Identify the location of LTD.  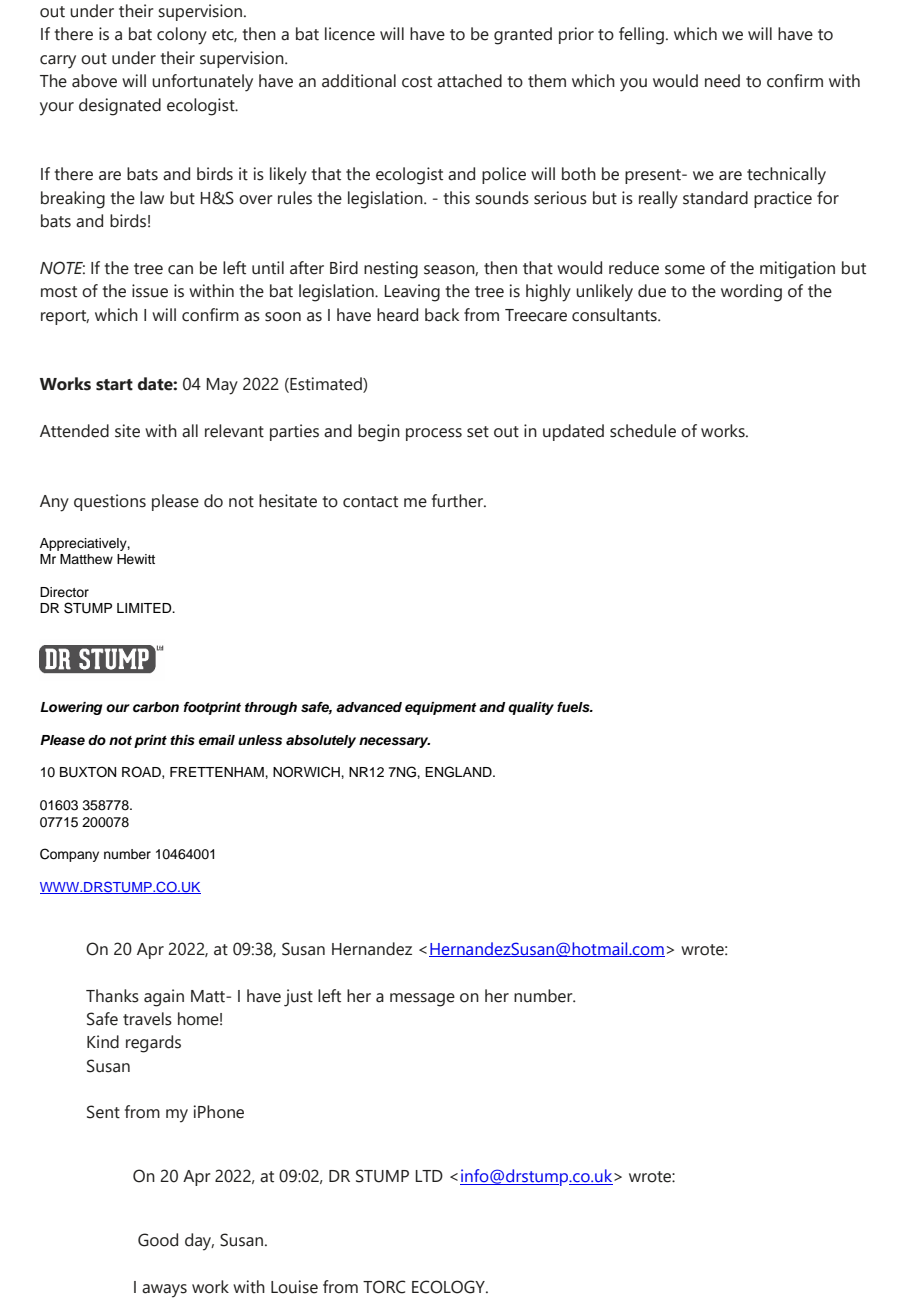
(429, 1176).
